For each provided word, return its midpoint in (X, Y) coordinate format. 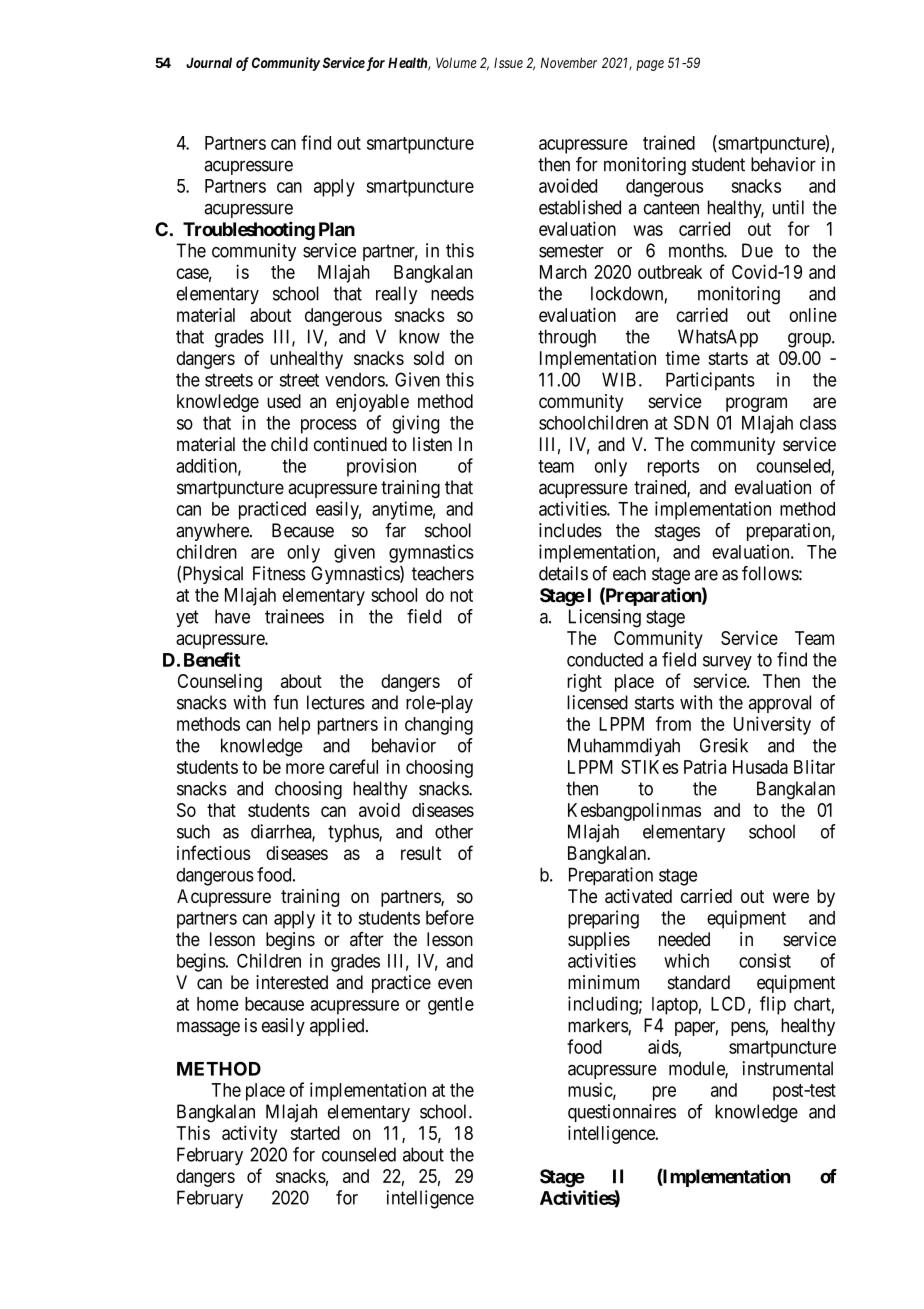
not (461, 595)
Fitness (279, 573)
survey (727, 663)
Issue (508, 62)
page (650, 65)
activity (249, 1135)
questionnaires (622, 1113)
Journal (209, 62)
